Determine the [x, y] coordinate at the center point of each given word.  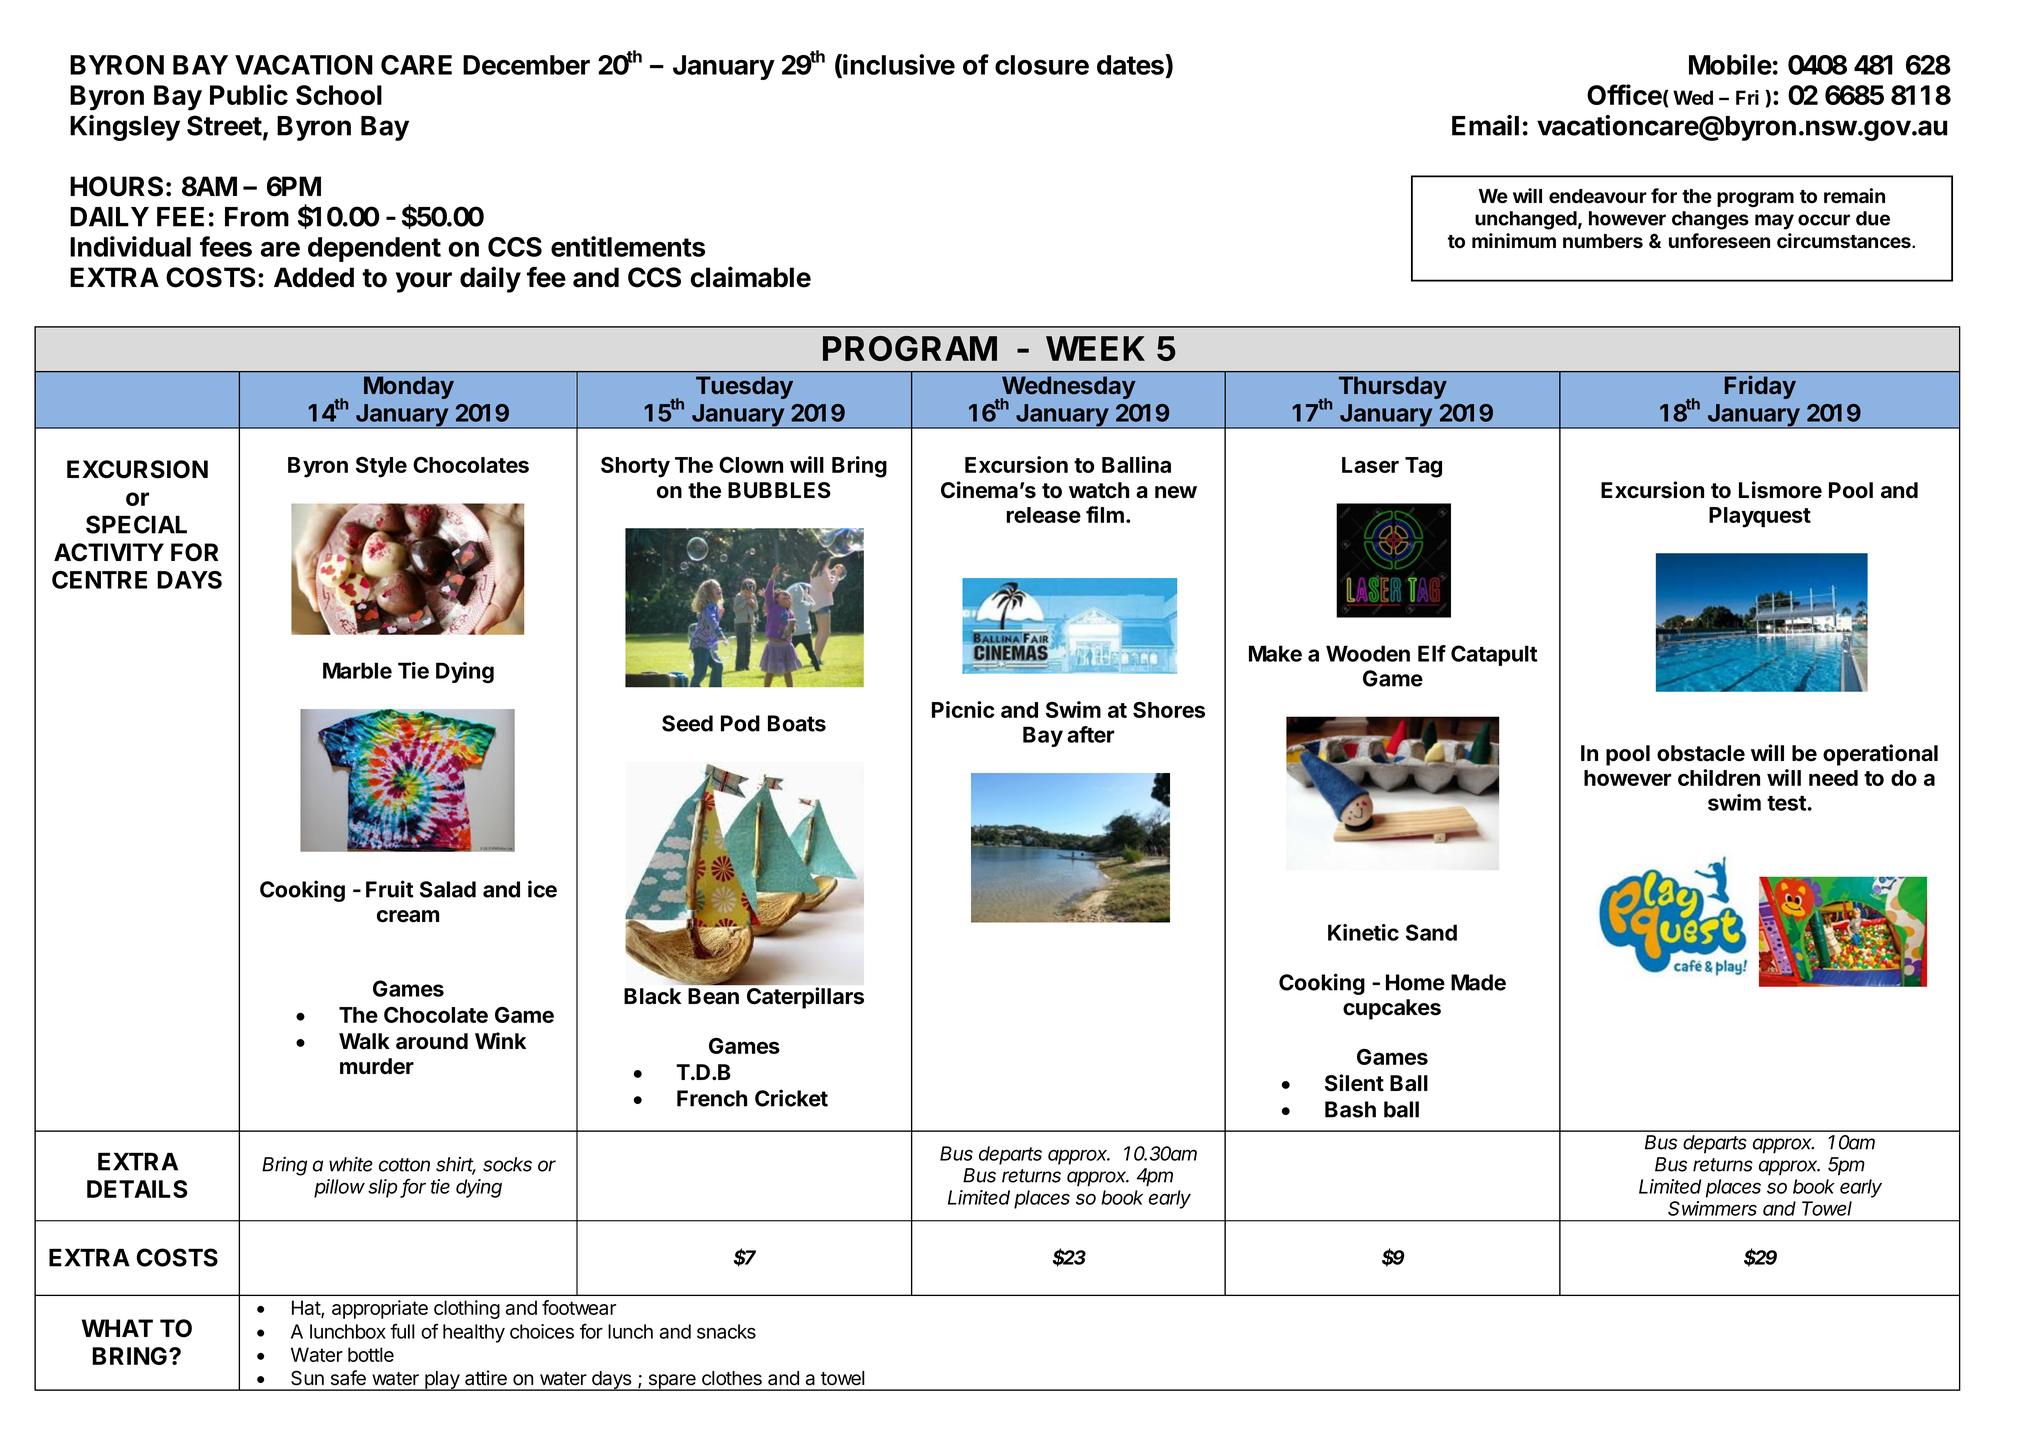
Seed [687, 723]
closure [1042, 65]
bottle [371, 1354]
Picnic [963, 709]
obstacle [1701, 753]
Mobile [1730, 64]
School [339, 95]
